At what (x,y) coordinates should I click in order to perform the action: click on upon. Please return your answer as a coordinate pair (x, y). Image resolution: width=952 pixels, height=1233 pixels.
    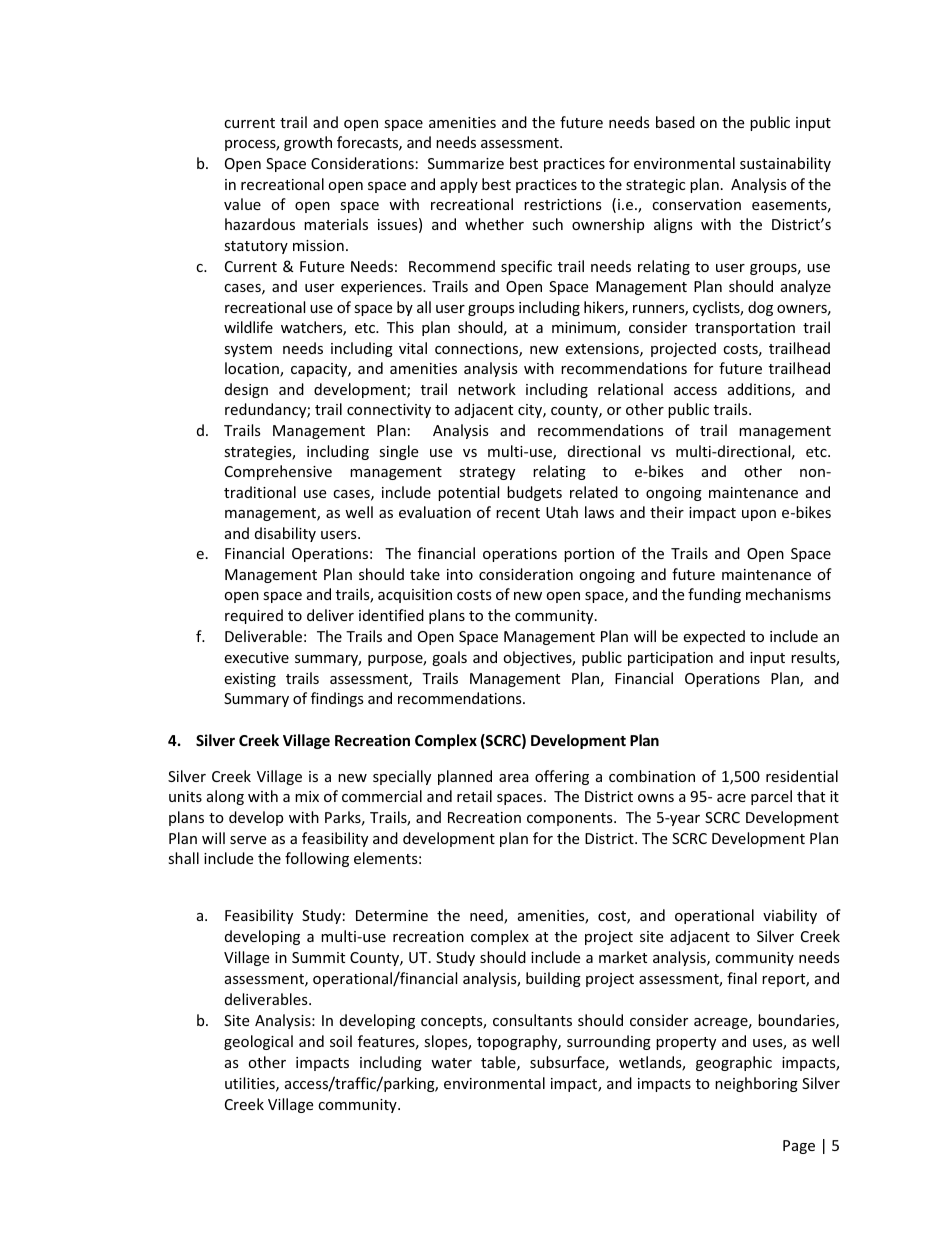
    Looking at the image, I should click on (759, 515).
